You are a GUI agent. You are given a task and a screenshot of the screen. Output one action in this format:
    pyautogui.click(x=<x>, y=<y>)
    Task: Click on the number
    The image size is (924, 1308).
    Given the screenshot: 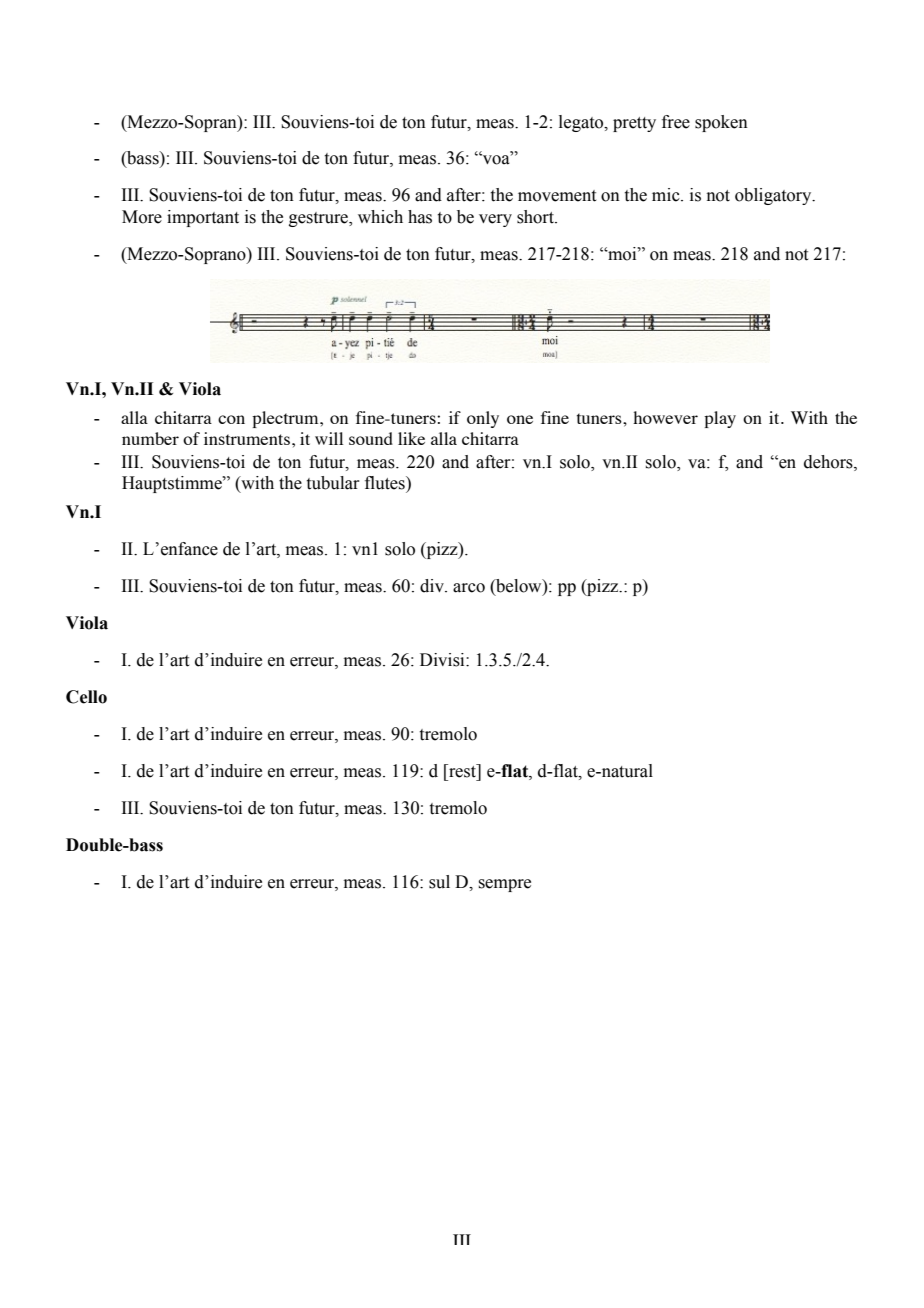 What is the action you would take?
    pyautogui.click(x=150, y=438)
